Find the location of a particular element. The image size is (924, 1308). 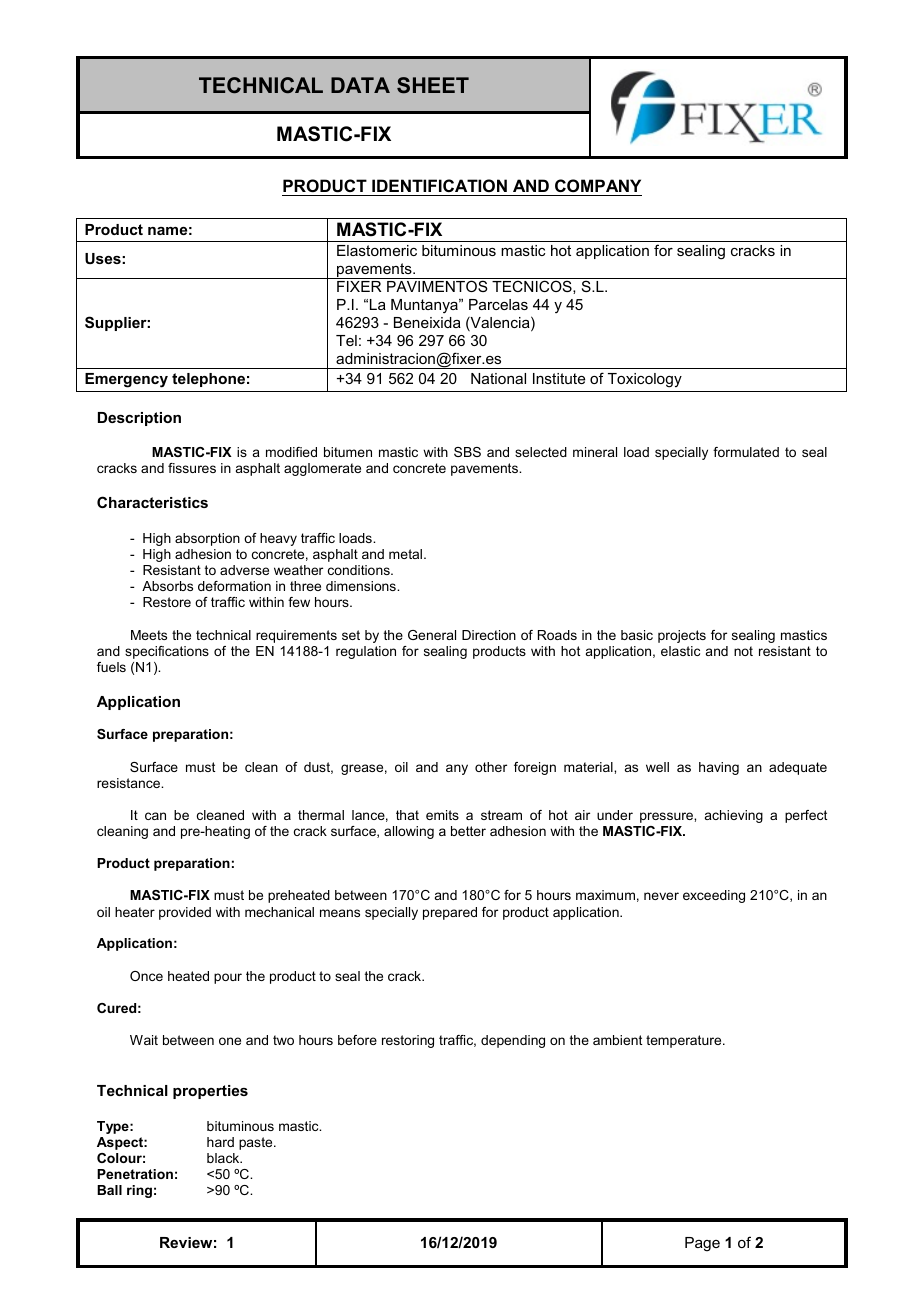

SHEET is located at coordinates (433, 85).
